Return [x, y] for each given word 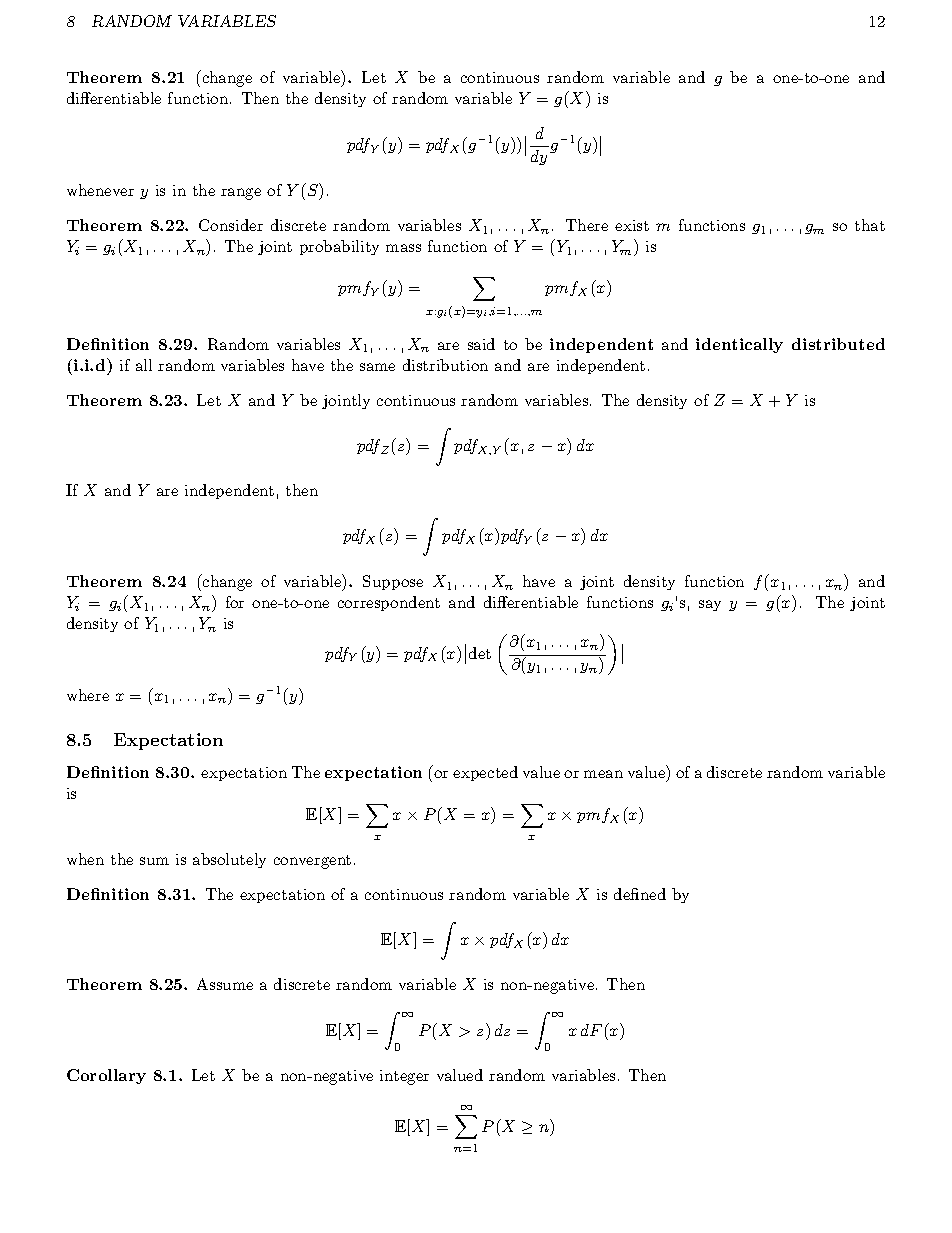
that [870, 225]
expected [485, 773]
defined [640, 894]
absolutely [229, 860]
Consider [231, 225]
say [710, 605]
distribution [445, 365]
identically [739, 345]
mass [403, 248]
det [480, 653]
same [377, 367]
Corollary [106, 1076]
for [235, 602]
